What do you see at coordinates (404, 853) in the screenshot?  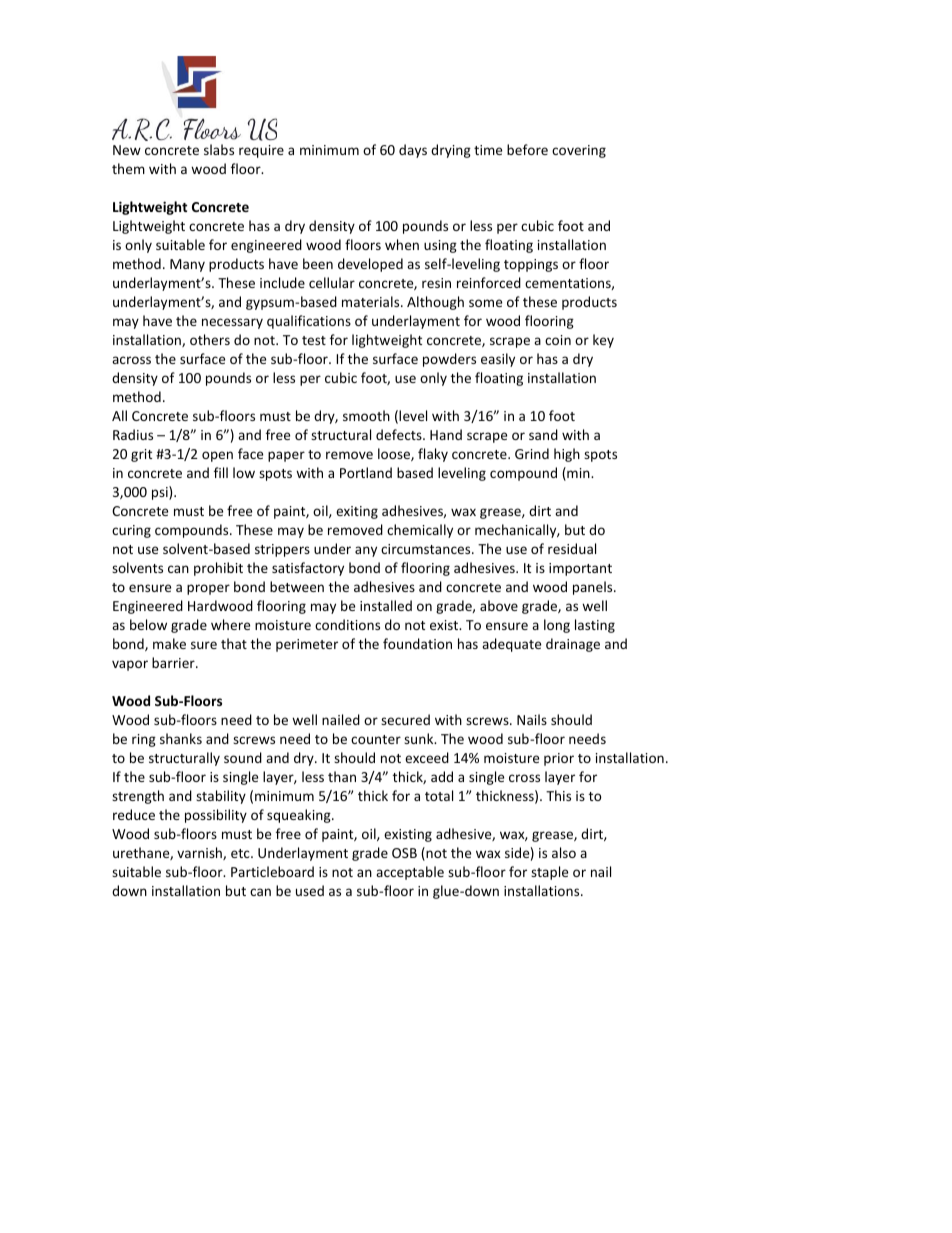 I see `OSB` at bounding box center [404, 853].
